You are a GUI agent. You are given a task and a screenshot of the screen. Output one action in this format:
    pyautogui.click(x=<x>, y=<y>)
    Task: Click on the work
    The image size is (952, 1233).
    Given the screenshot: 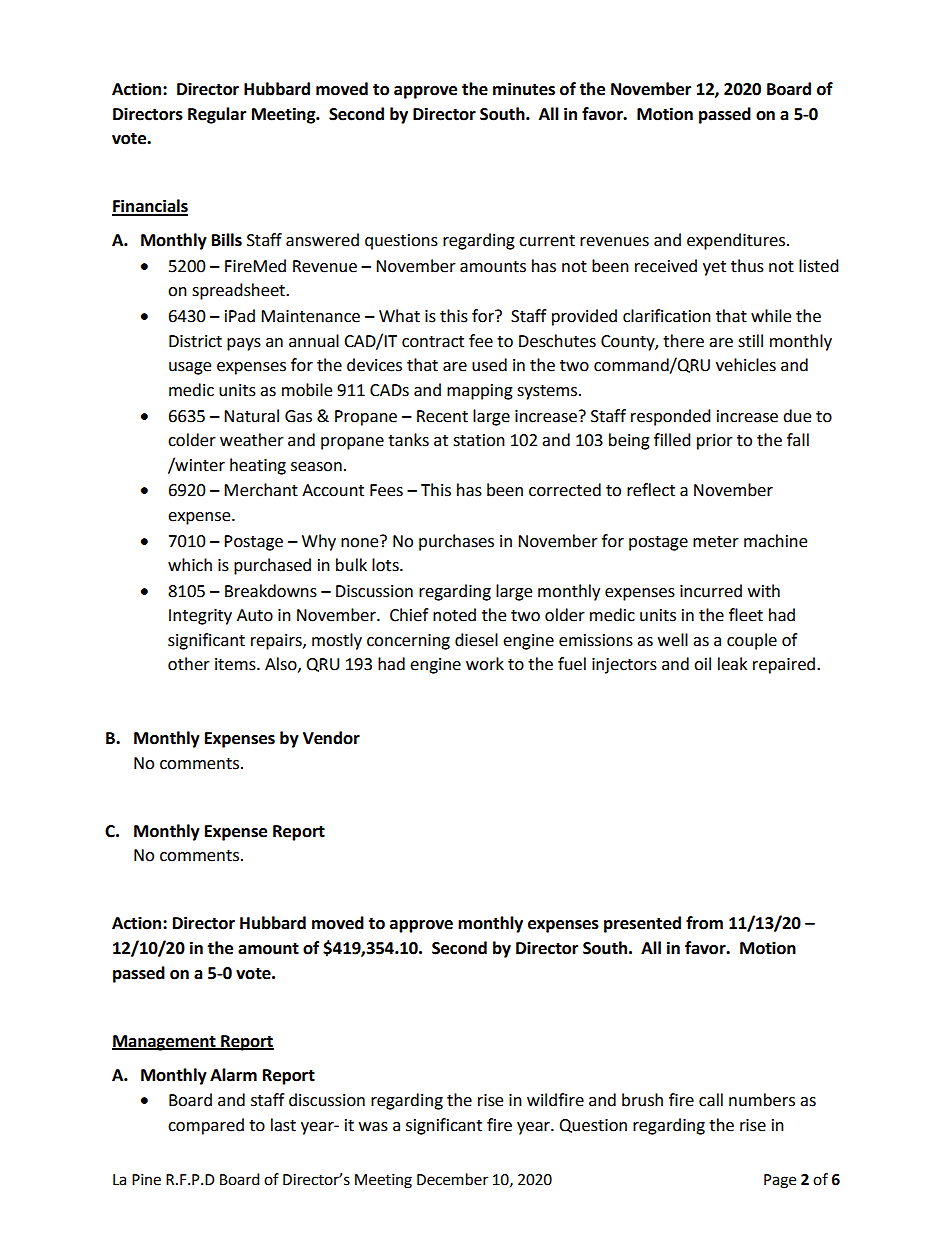 What is the action you would take?
    pyautogui.click(x=485, y=664)
